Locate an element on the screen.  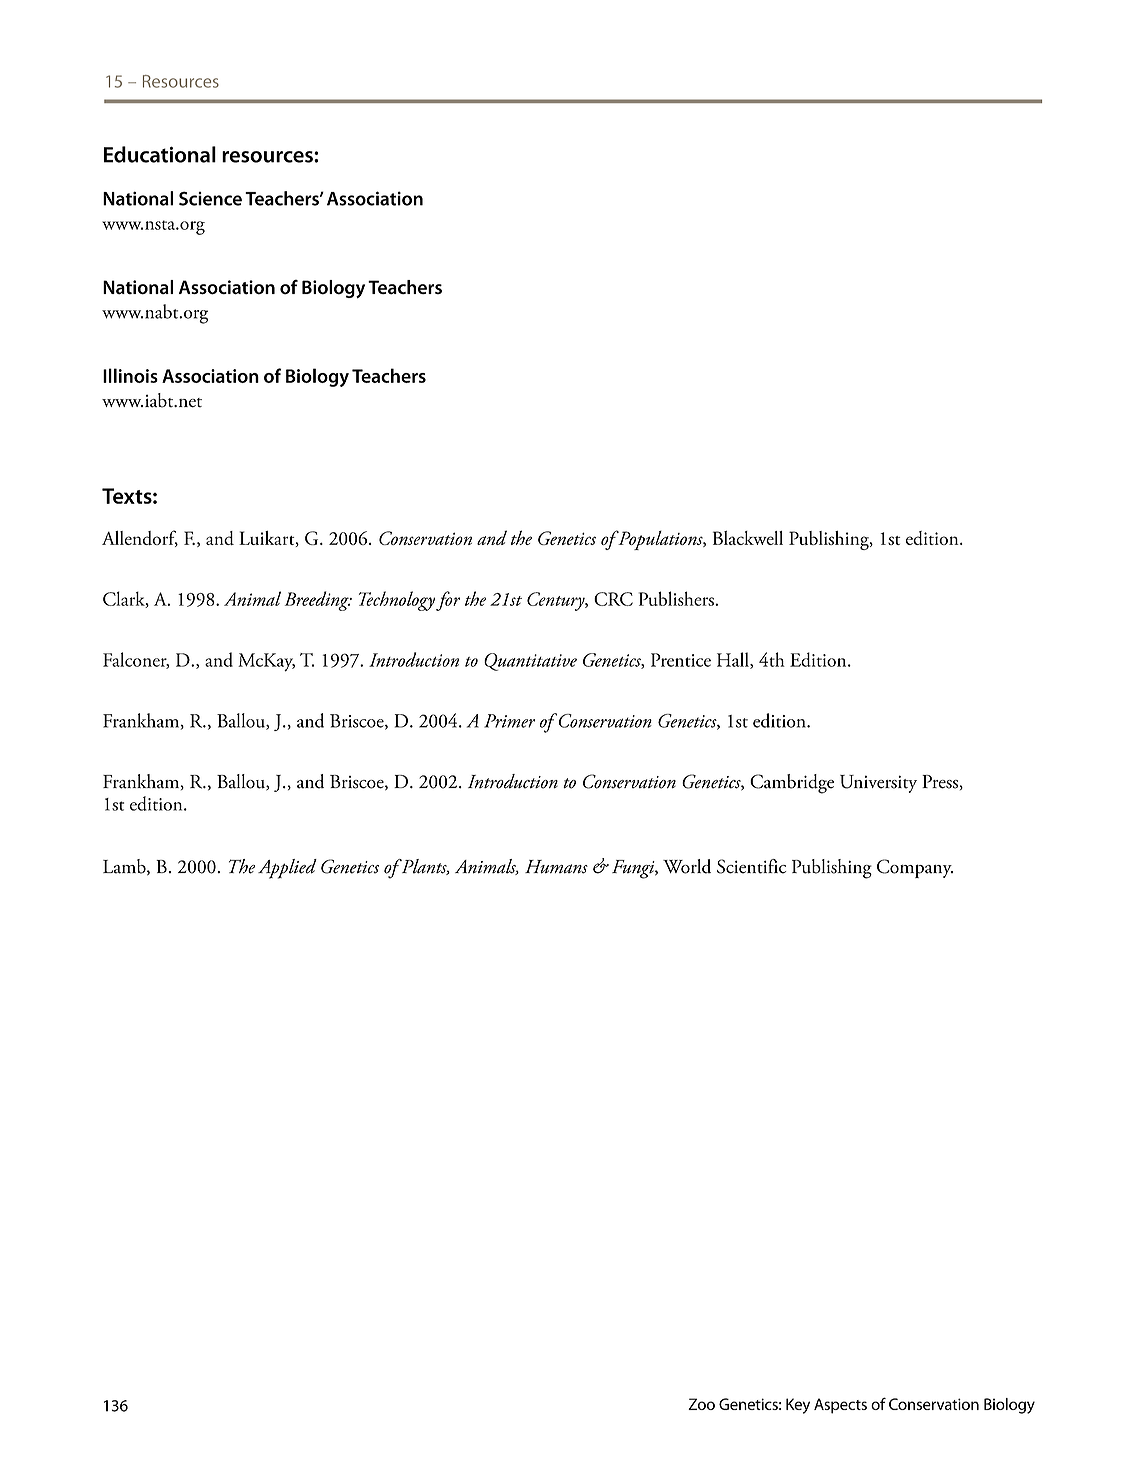
CRC is located at coordinates (613, 599).
